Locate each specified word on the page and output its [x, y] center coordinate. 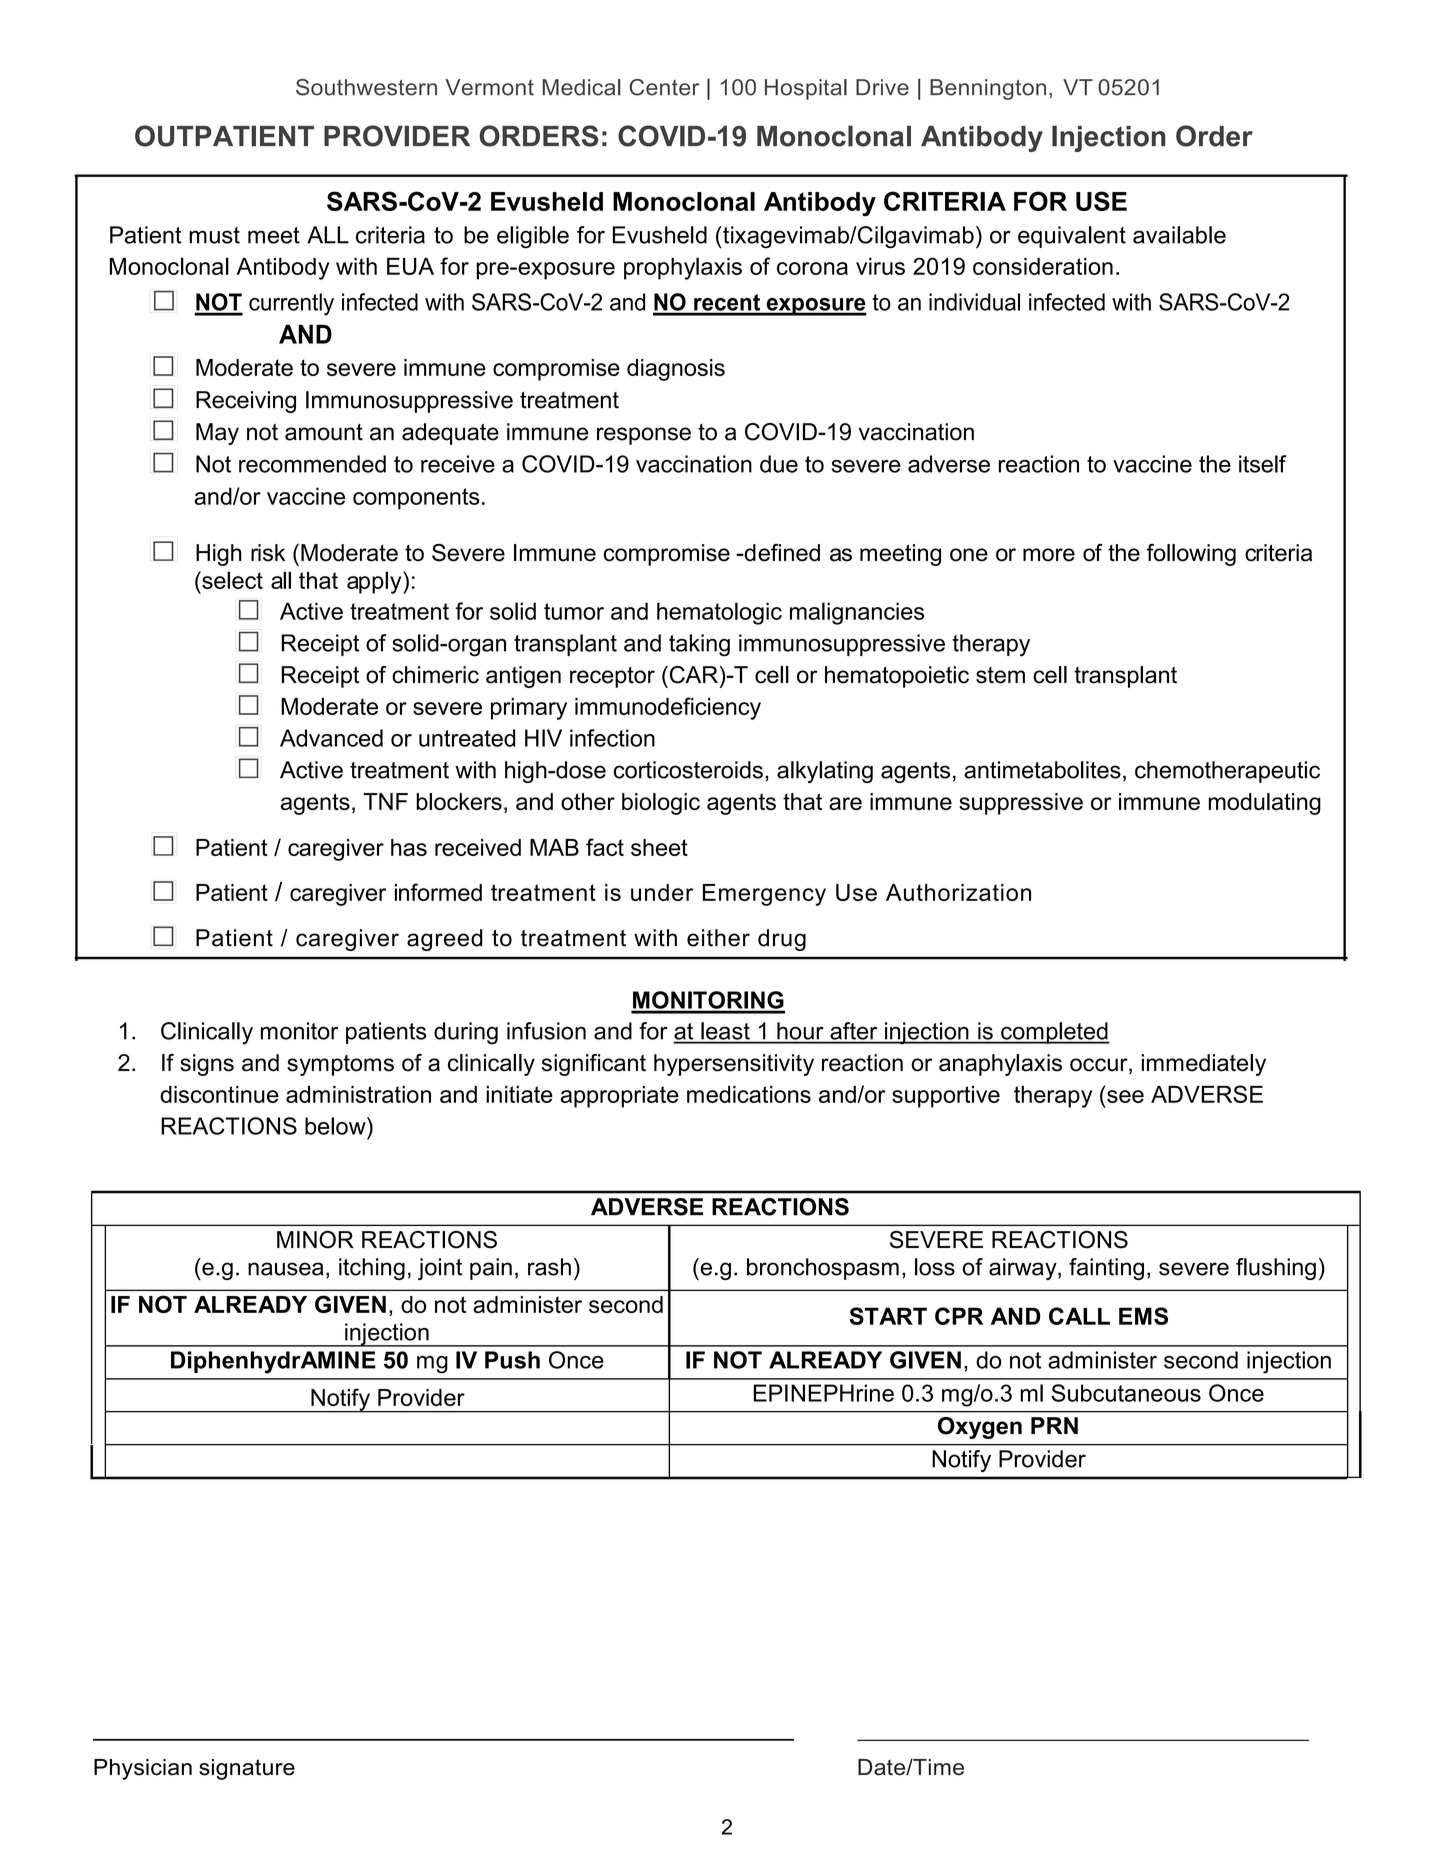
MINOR [315, 1240]
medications [749, 1094]
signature [247, 1769]
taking [699, 645]
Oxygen [980, 1428]
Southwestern [366, 87]
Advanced [331, 738]
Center [664, 87]
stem [1000, 675]
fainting [1106, 1269]
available [1179, 235]
